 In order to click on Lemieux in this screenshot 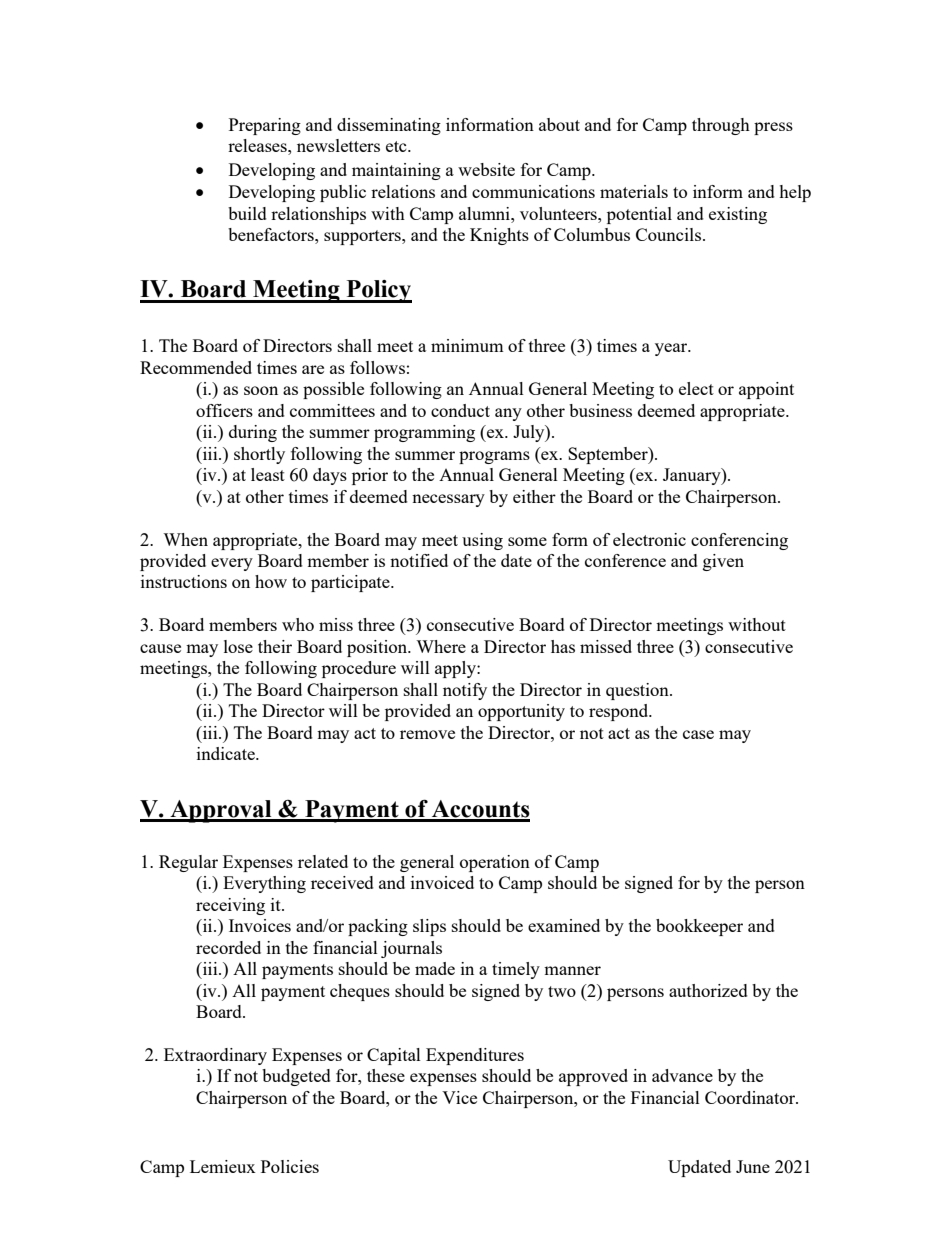, I will do `click(223, 1166)`.
